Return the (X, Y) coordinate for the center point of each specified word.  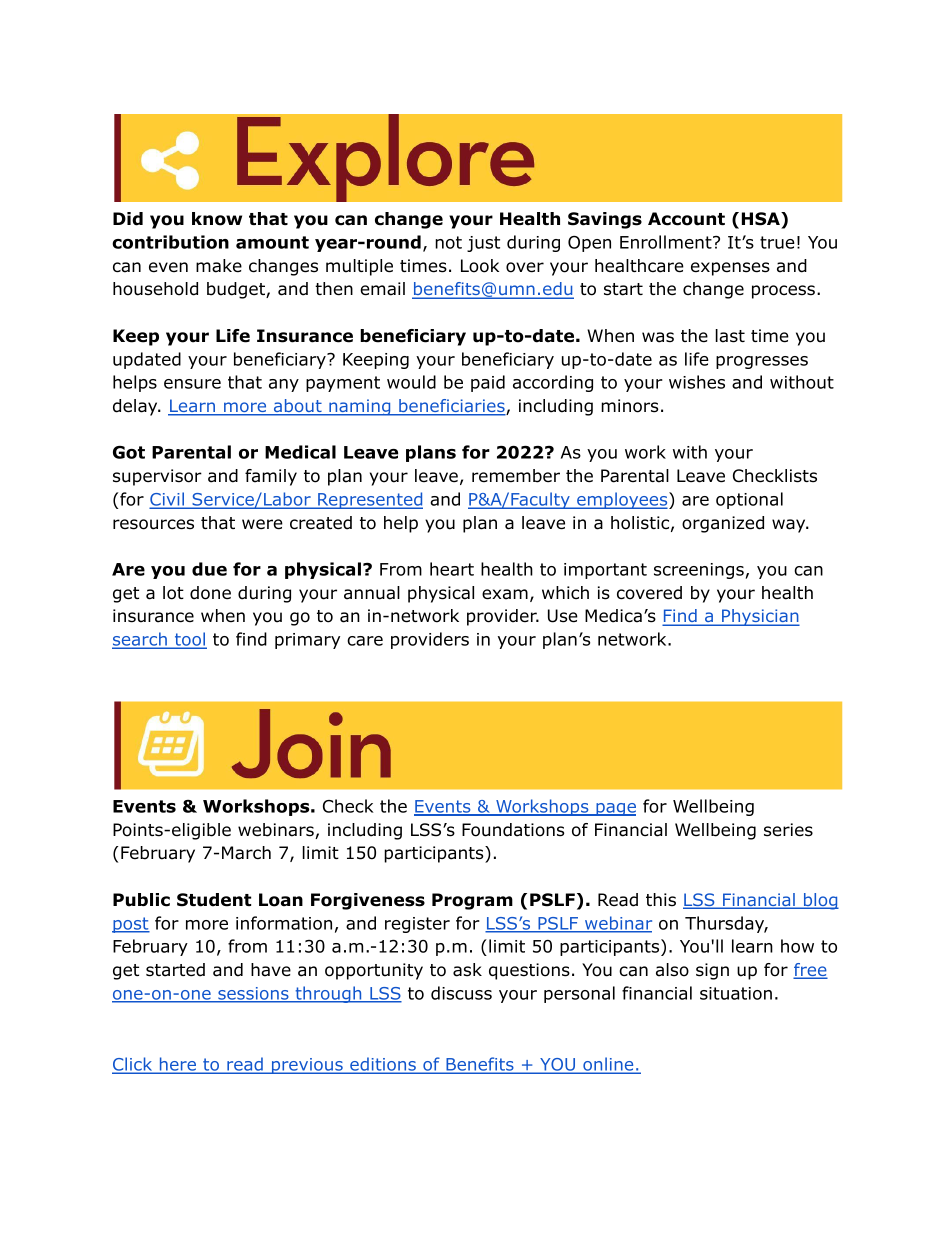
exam (505, 594)
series (788, 830)
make (219, 266)
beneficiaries (452, 407)
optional (749, 500)
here (177, 1065)
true (777, 242)
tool (189, 640)
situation (736, 993)
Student (214, 900)
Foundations (513, 830)
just (483, 244)
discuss (461, 993)
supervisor (157, 477)
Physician (760, 617)
